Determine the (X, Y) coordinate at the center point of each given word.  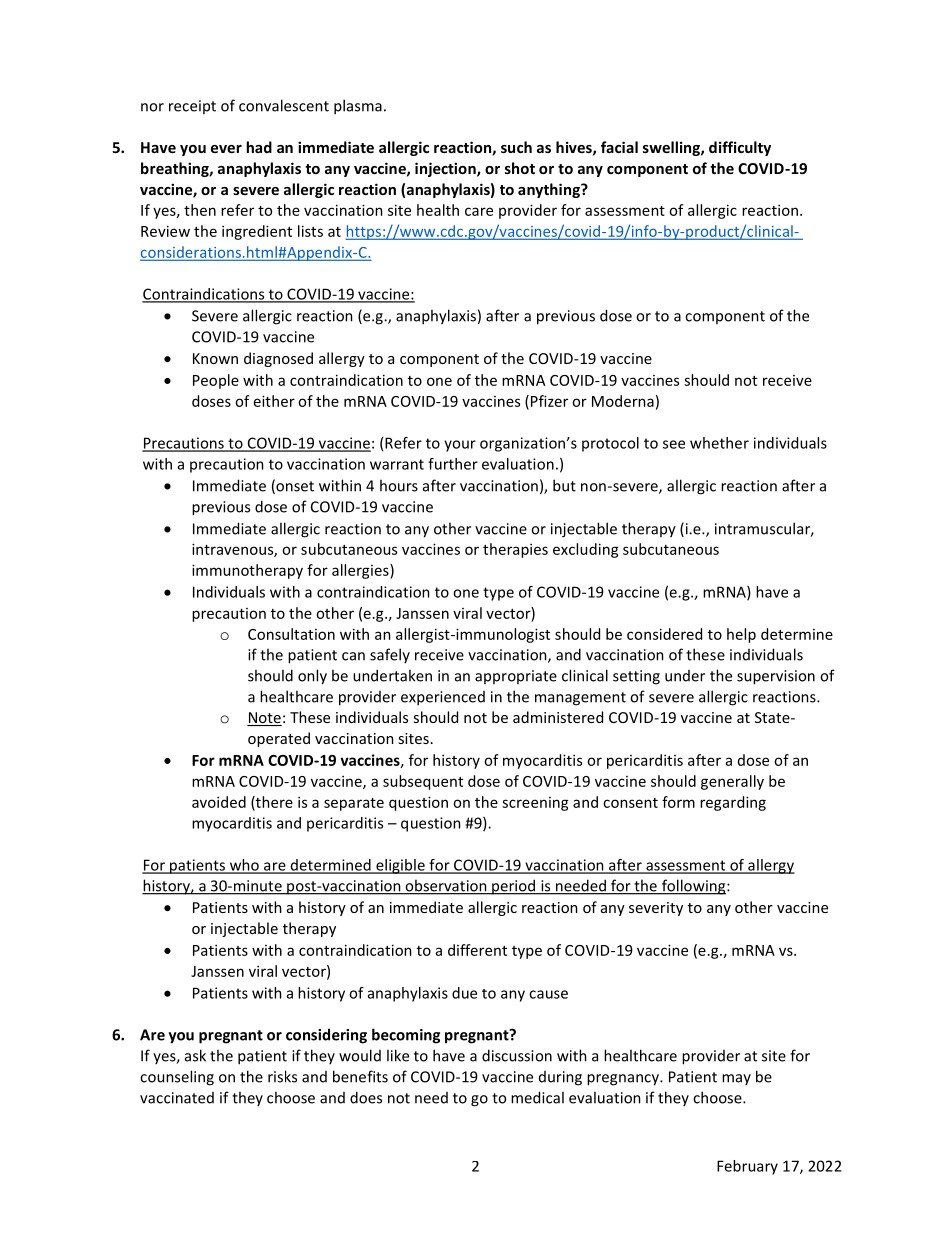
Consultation (291, 634)
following (694, 887)
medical (537, 1097)
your (460, 446)
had (259, 147)
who (244, 866)
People (216, 381)
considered (664, 634)
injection (446, 169)
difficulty (740, 148)
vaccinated (177, 1098)
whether (719, 443)
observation (446, 886)
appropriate (516, 677)
